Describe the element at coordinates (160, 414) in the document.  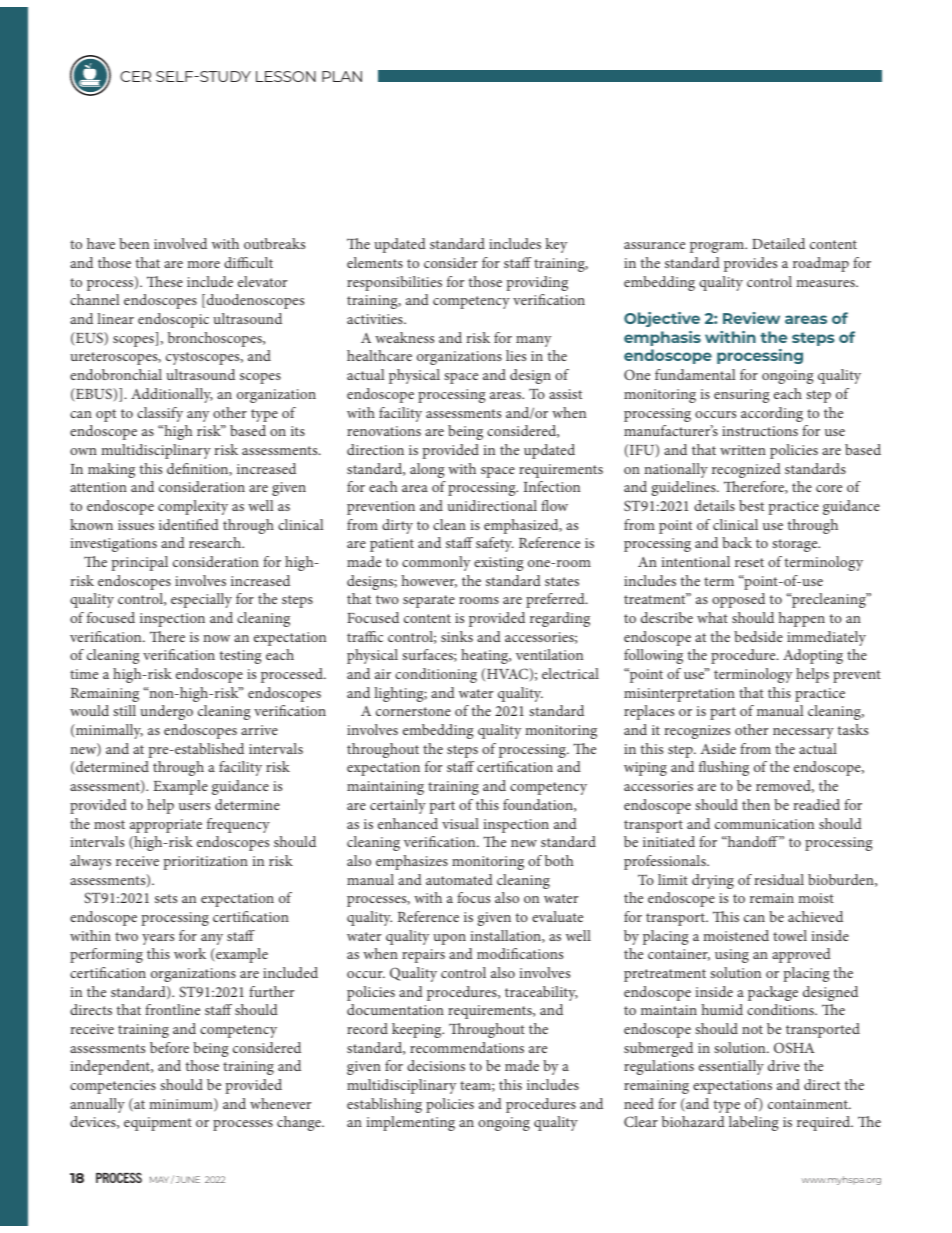
I see `classify` at that location.
